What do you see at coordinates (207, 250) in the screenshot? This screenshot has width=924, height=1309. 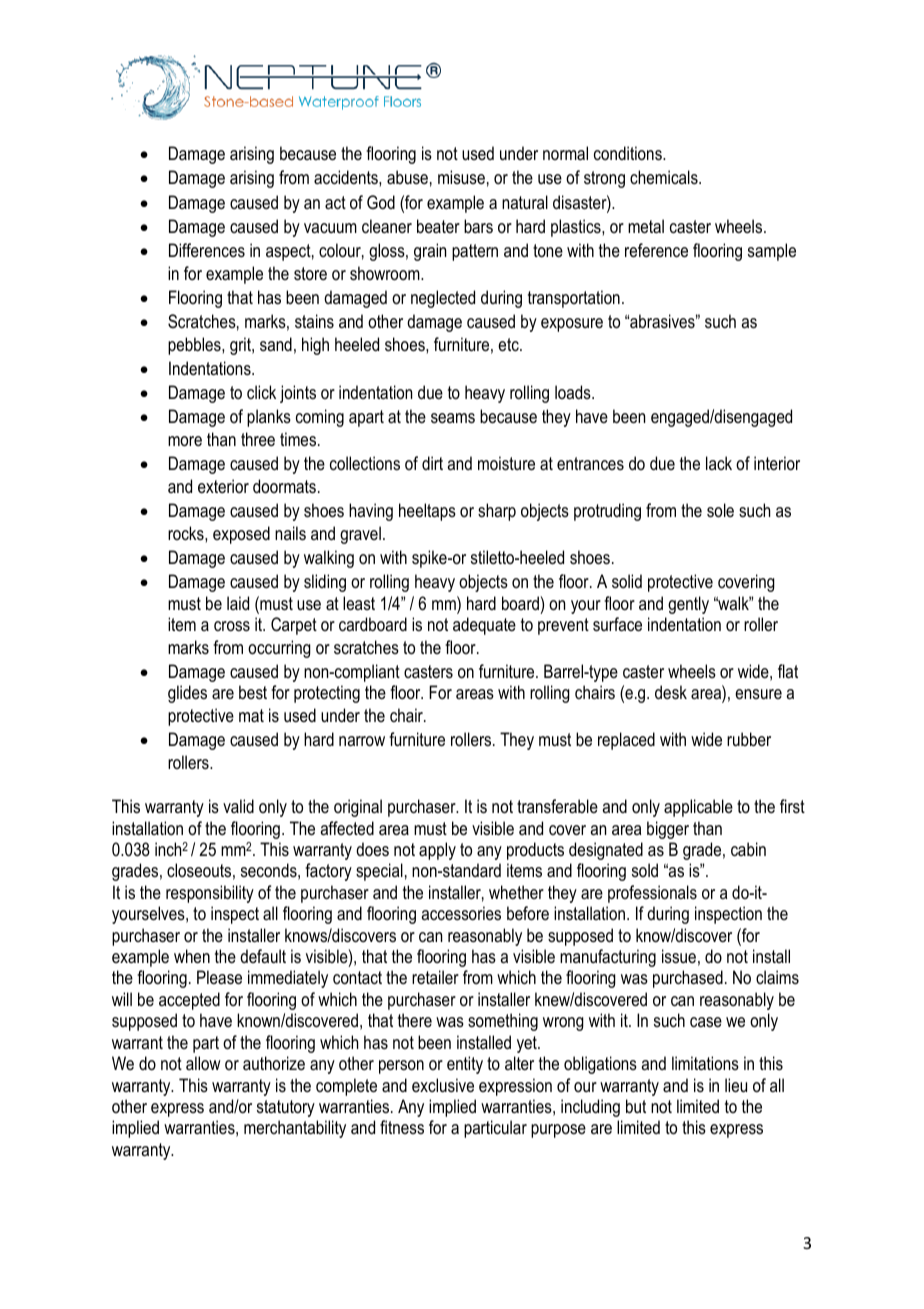 I see `Differences` at bounding box center [207, 250].
